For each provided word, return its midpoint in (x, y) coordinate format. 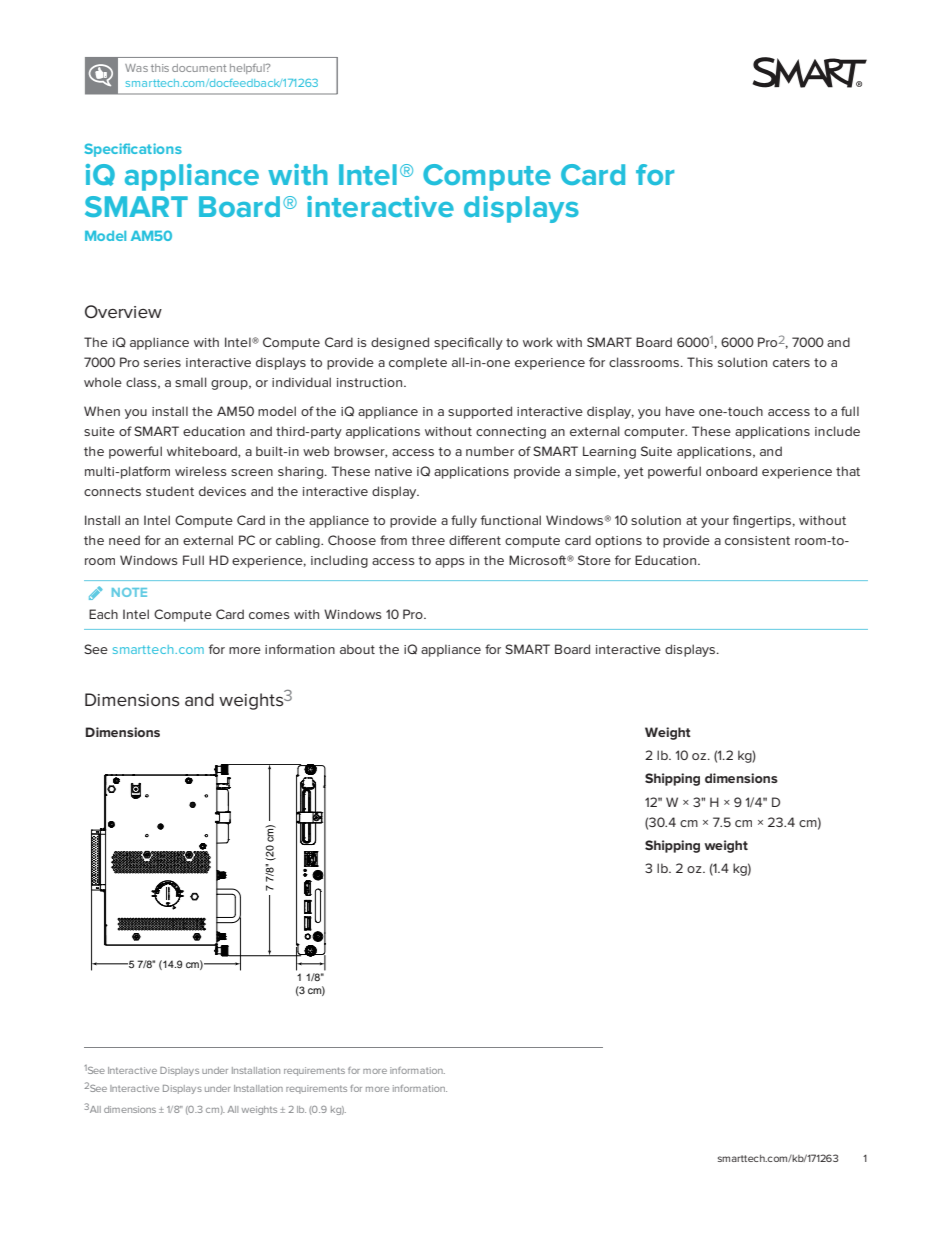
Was (136, 68)
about (357, 649)
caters (791, 362)
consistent (757, 540)
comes (269, 615)
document (199, 68)
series (162, 362)
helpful (248, 69)
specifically (468, 343)
